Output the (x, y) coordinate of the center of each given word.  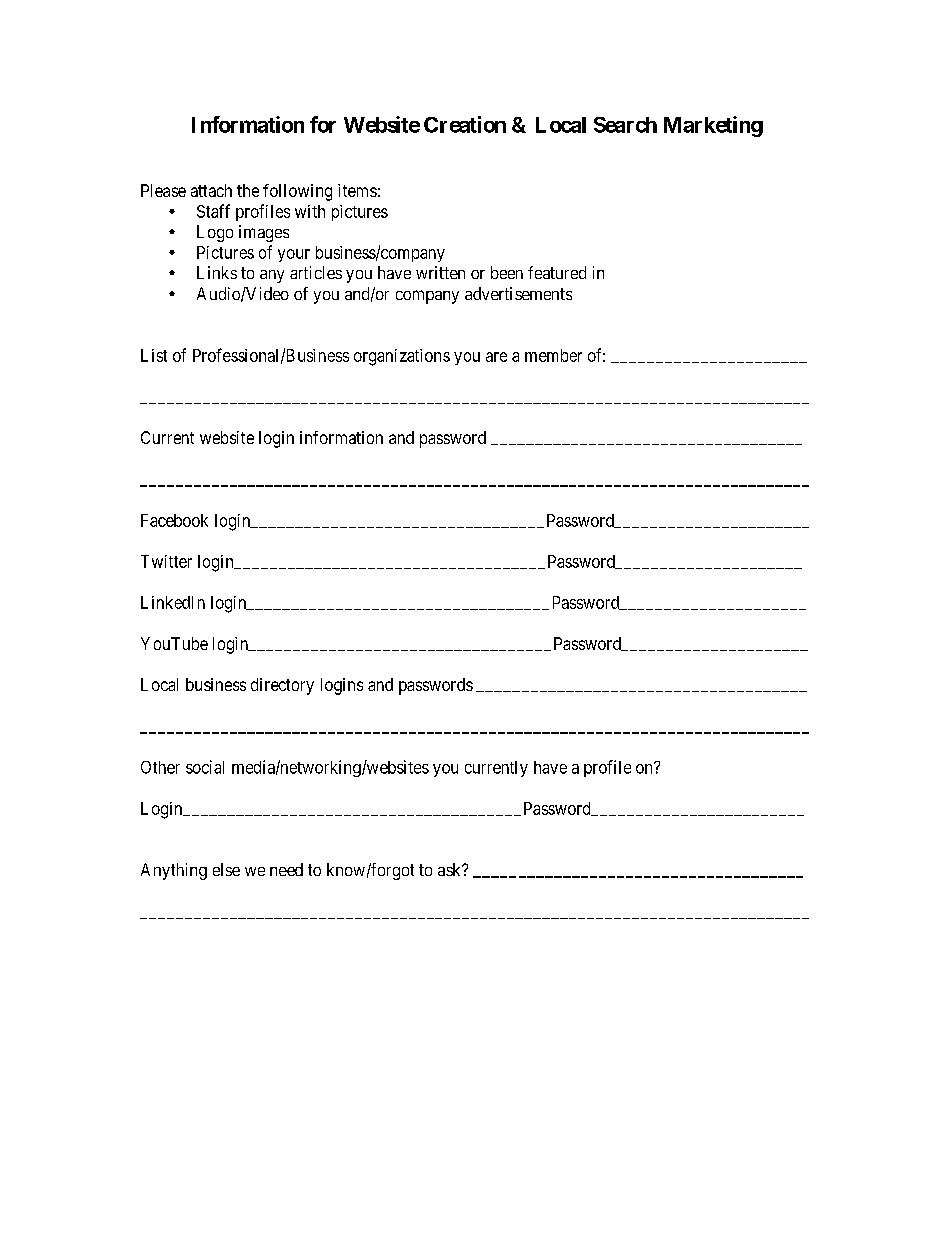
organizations (402, 357)
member (553, 355)
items (357, 190)
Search (625, 125)
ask (451, 869)
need (286, 869)
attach (211, 190)
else (226, 869)
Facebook (174, 520)
